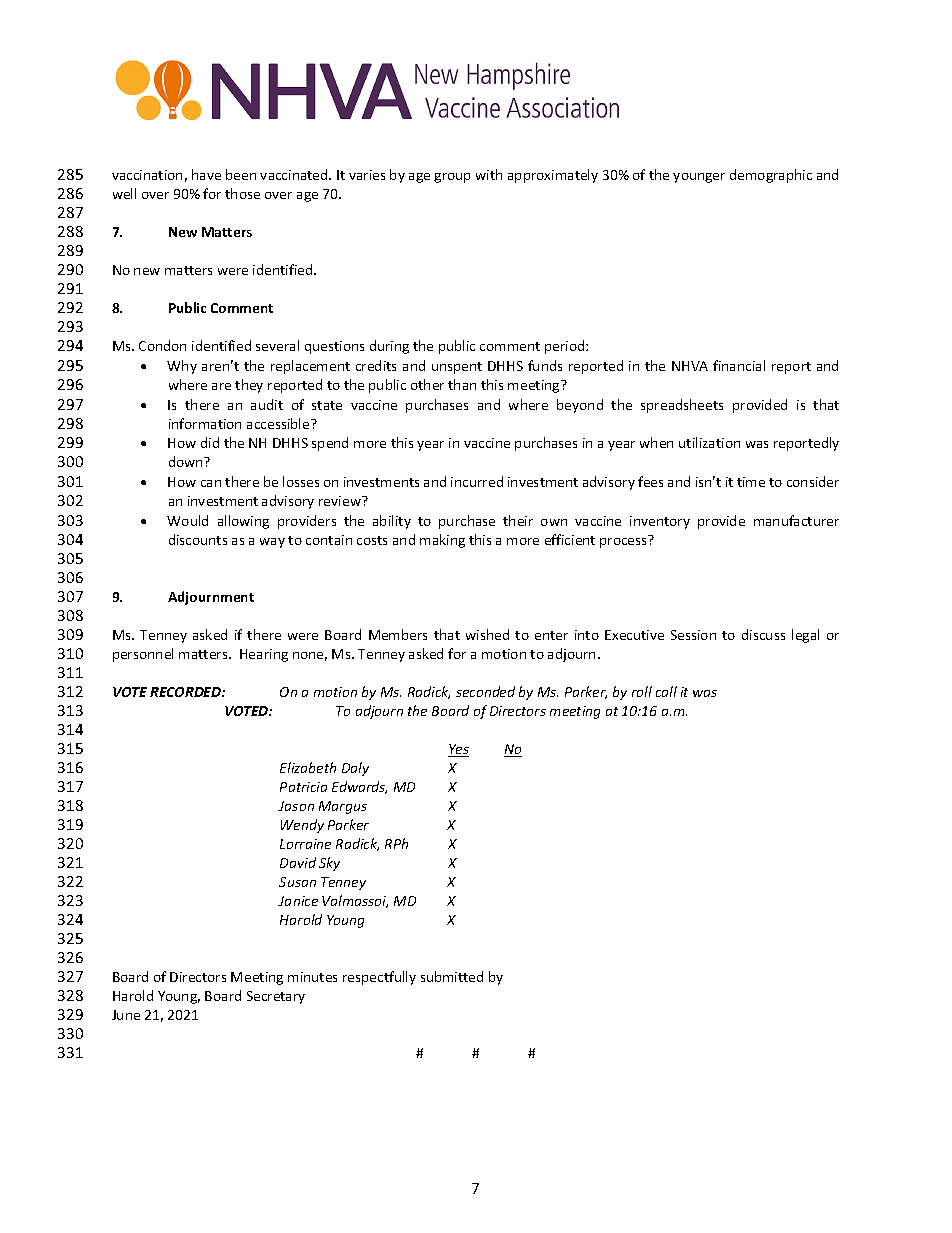  I want to click on demographic, so click(771, 176).
